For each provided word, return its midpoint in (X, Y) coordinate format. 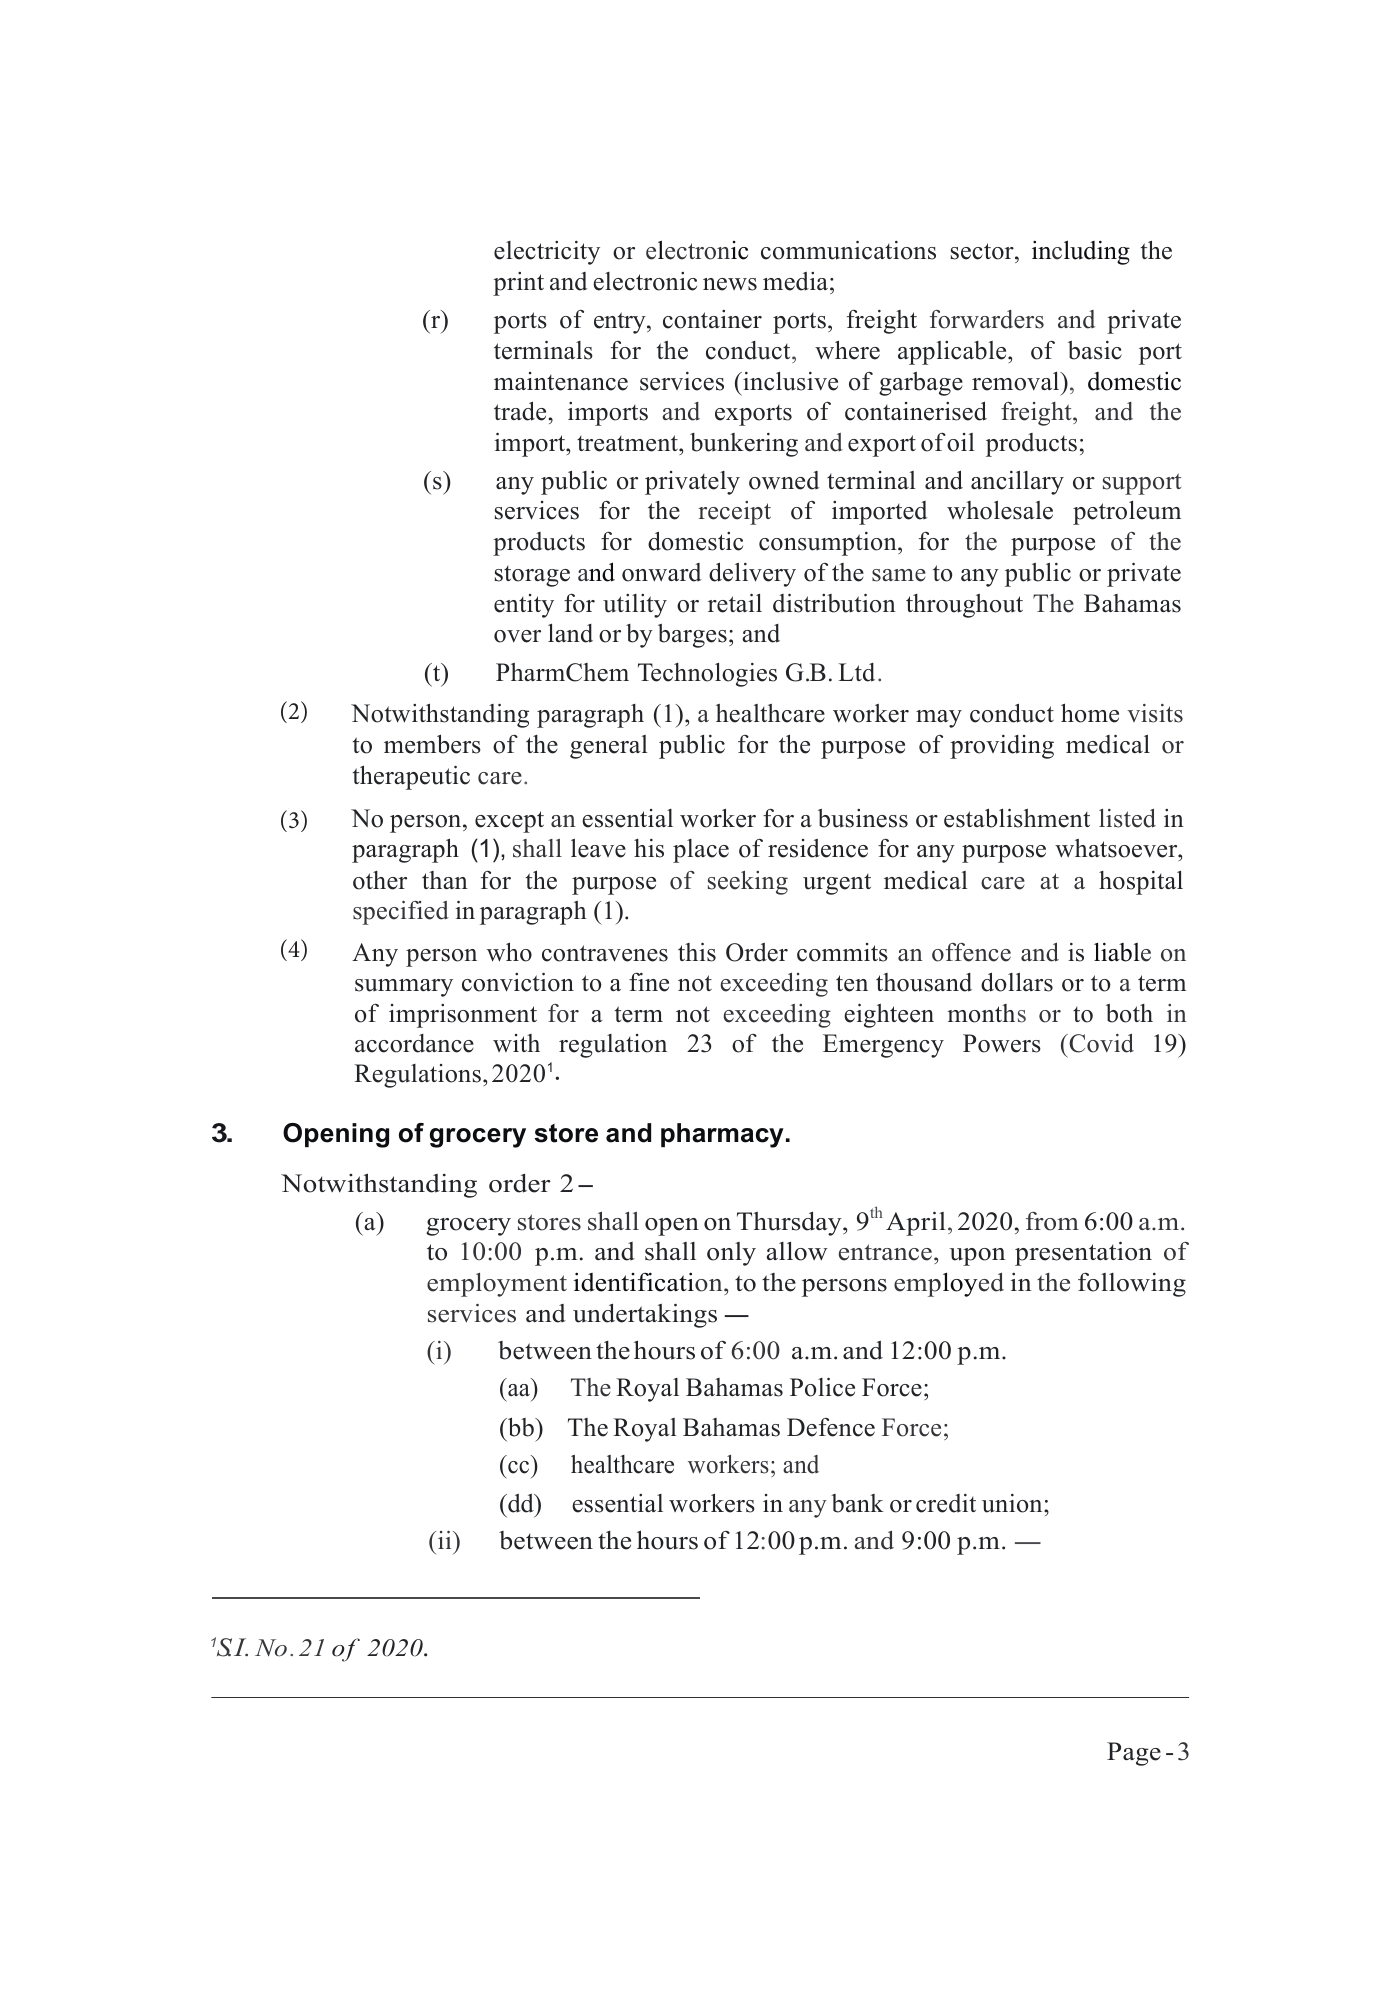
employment (497, 1285)
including (1081, 252)
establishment (1017, 818)
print (518, 284)
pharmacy (722, 1135)
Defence (831, 1427)
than (445, 880)
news (730, 284)
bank (857, 1503)
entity (524, 606)
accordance (414, 1043)
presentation (1083, 1253)
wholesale (1000, 510)
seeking (748, 883)
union (1013, 1503)
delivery (752, 574)
